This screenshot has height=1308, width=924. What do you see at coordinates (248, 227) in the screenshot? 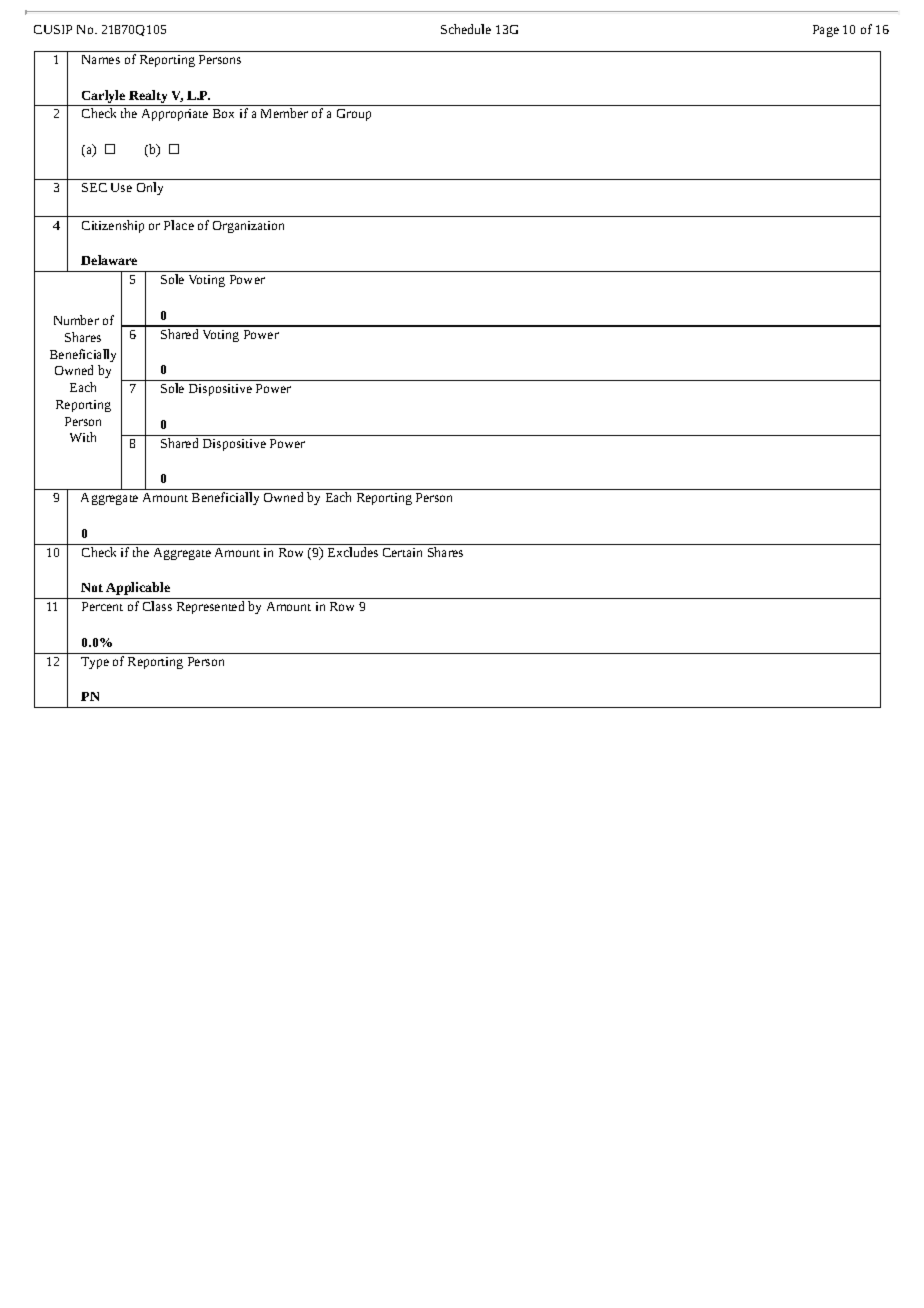
I see `Organization` at bounding box center [248, 227].
